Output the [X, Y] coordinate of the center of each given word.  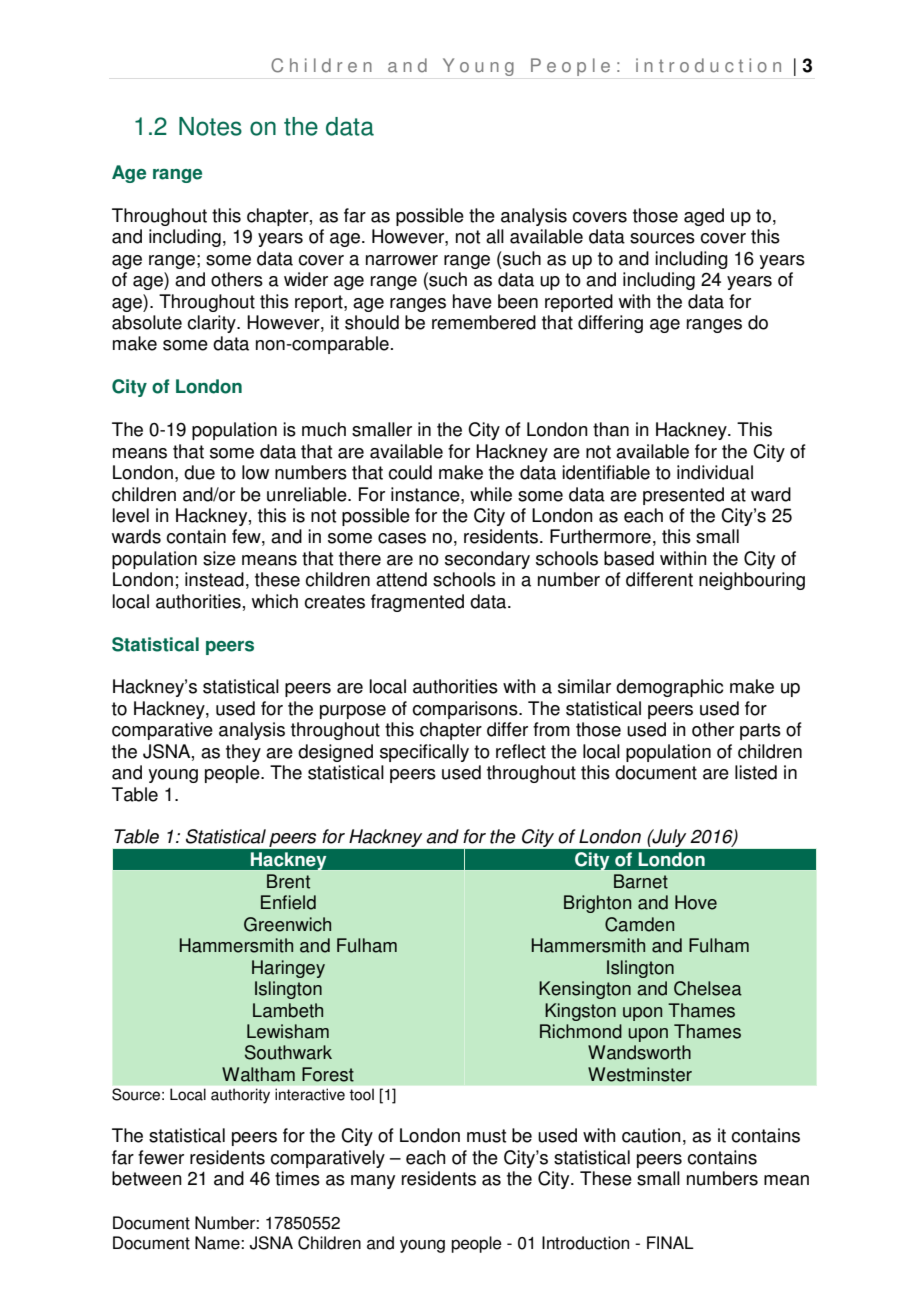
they [243, 753]
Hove [696, 902]
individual [715, 472]
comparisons [466, 710]
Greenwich [287, 924]
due [199, 472]
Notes [210, 126]
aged [704, 217]
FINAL [670, 1242]
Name [218, 1243]
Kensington [585, 990]
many [373, 1182]
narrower [402, 260]
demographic [670, 688]
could [410, 472]
